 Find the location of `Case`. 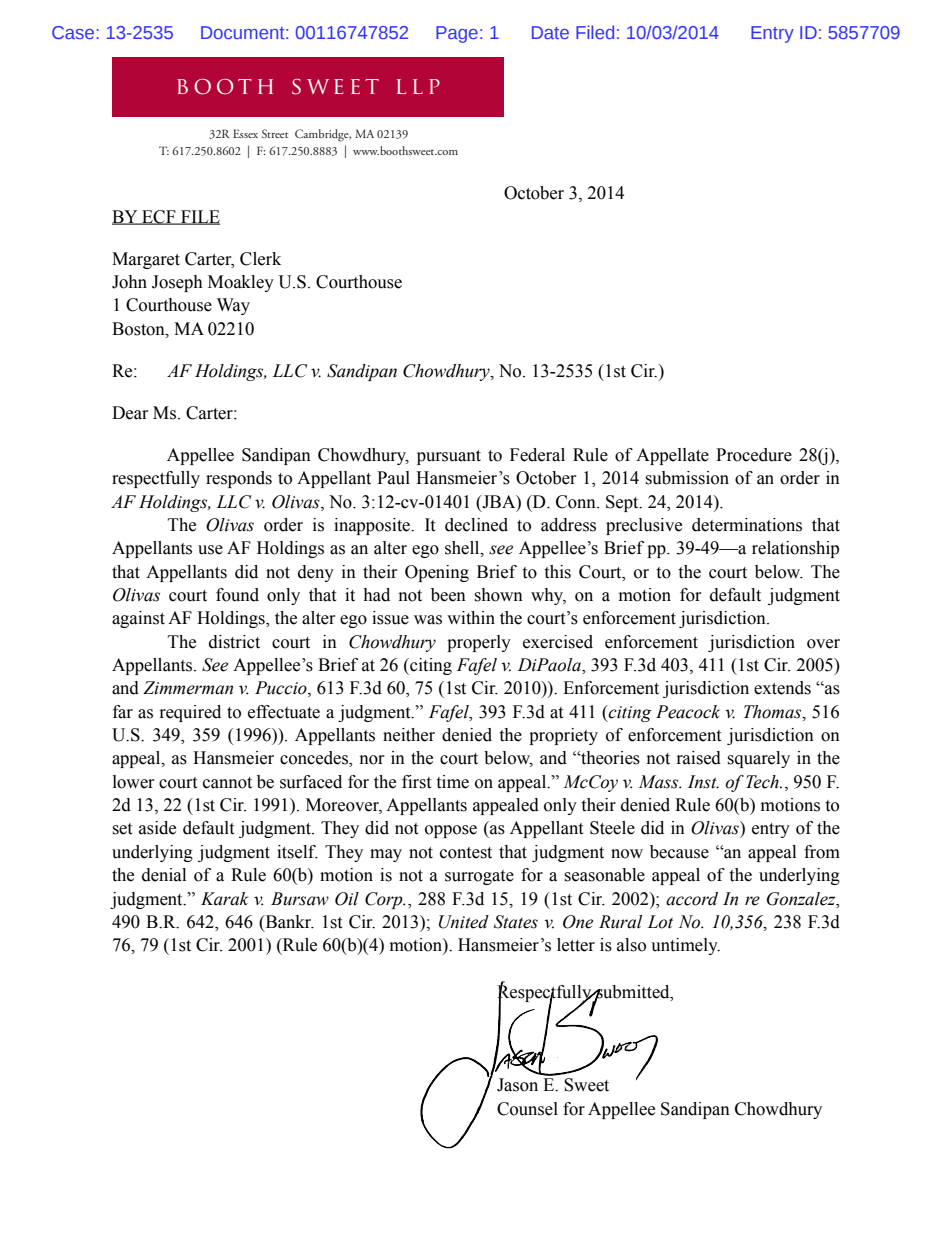

Case is located at coordinates (74, 32).
